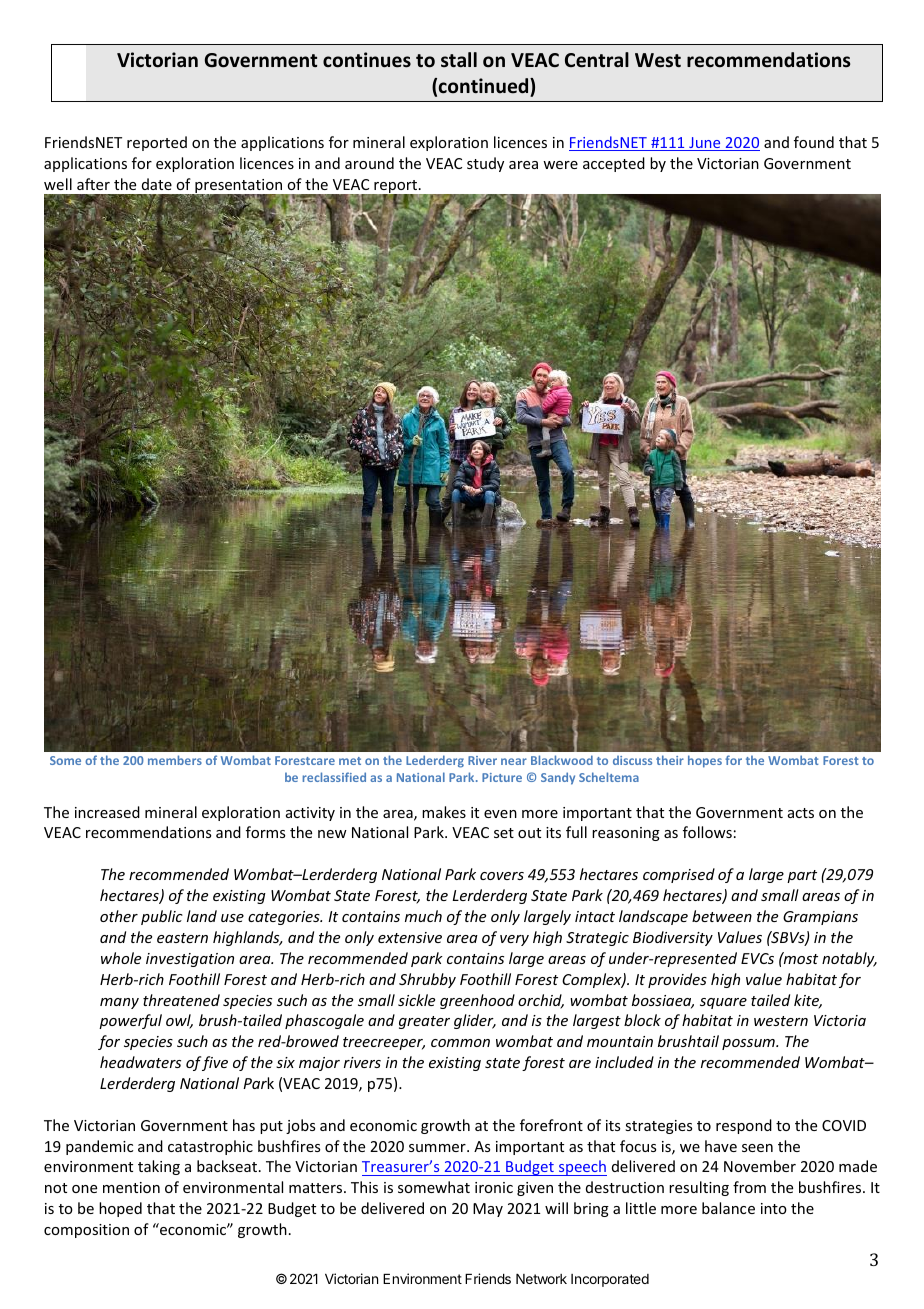 Image resolution: width=924 pixels, height=1309 pixels. What do you see at coordinates (705, 761) in the screenshot?
I see `hopes` at bounding box center [705, 761].
